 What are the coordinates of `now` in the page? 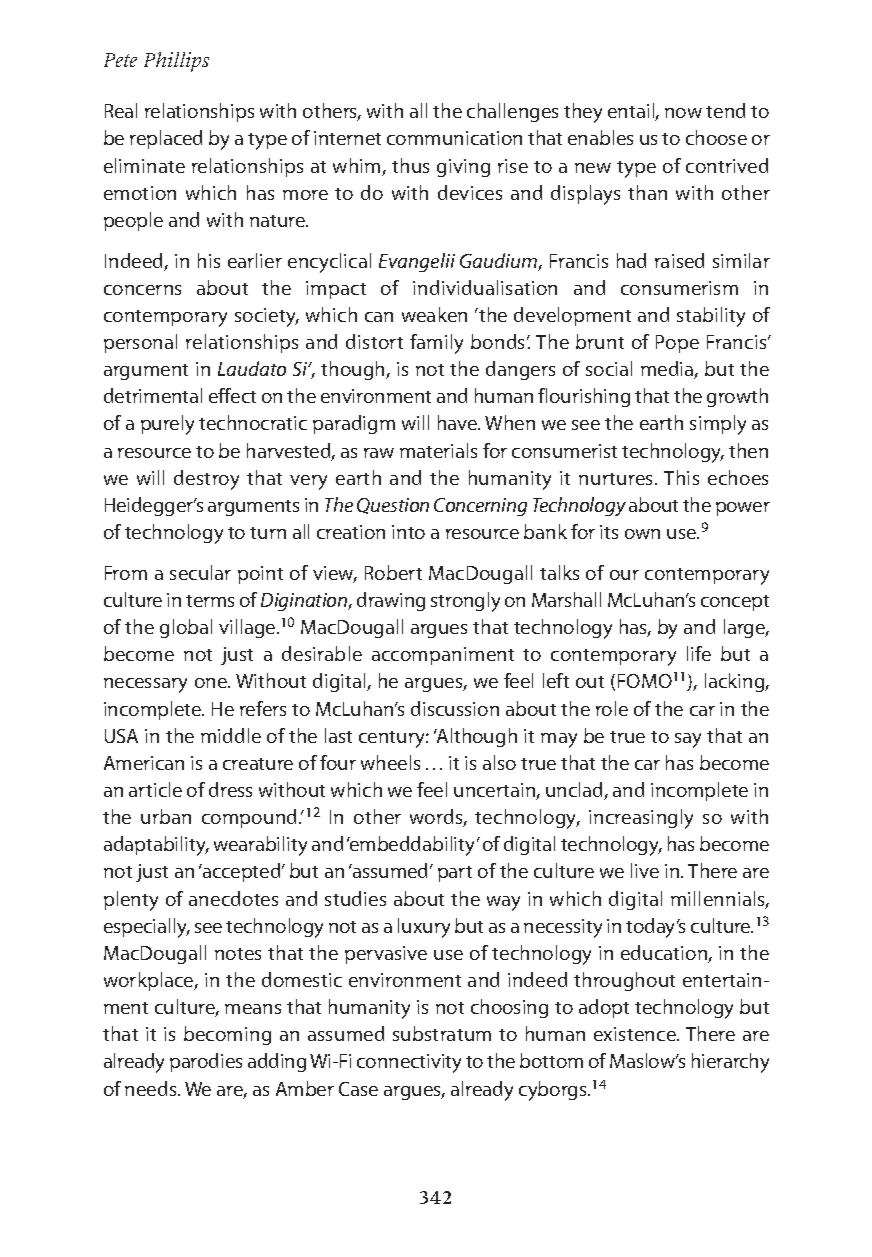 It's located at (683, 113).
